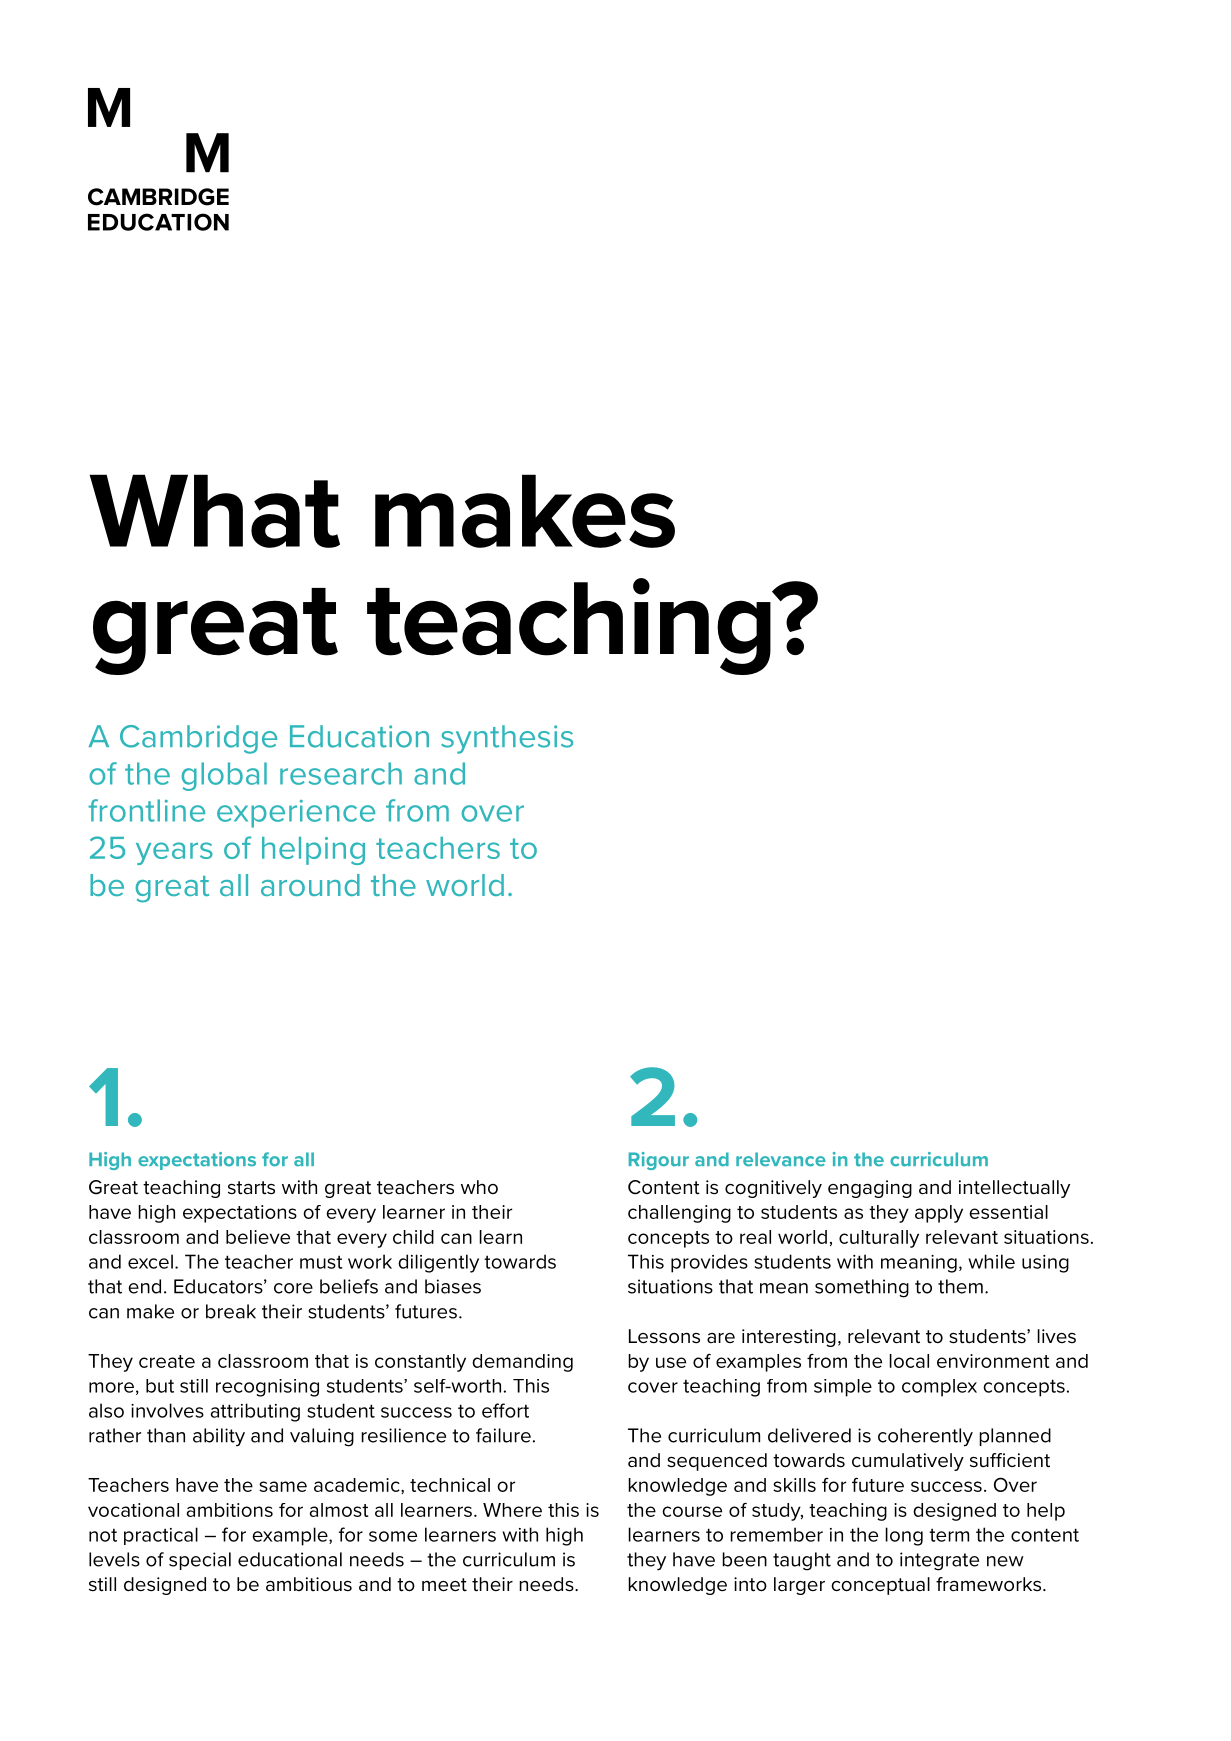 The height and width of the screenshot is (1741, 1231). Describe the element at coordinates (960, 1286) in the screenshot. I see `them` at that location.
